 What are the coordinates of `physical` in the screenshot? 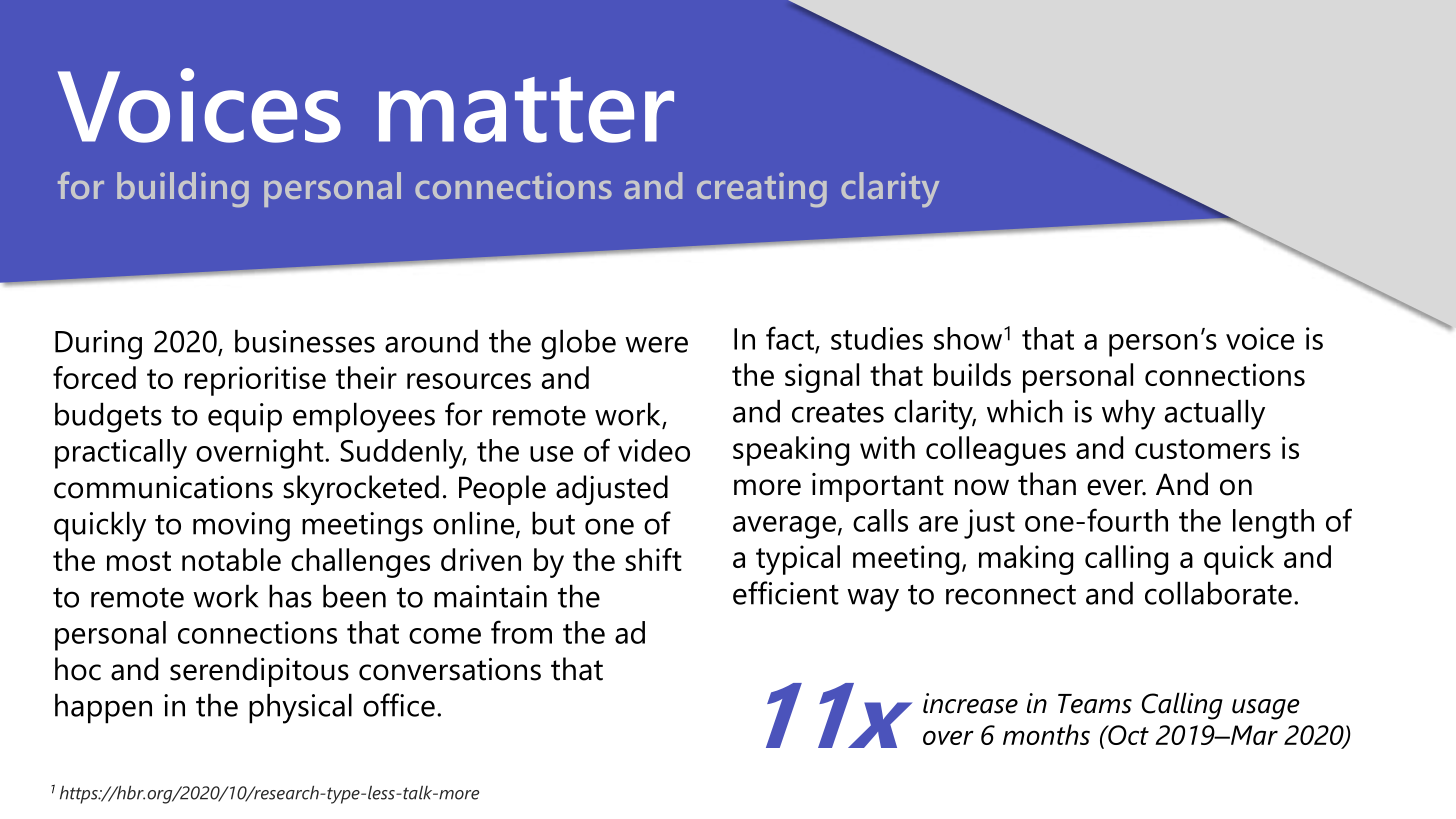 It's located at (300, 708).
